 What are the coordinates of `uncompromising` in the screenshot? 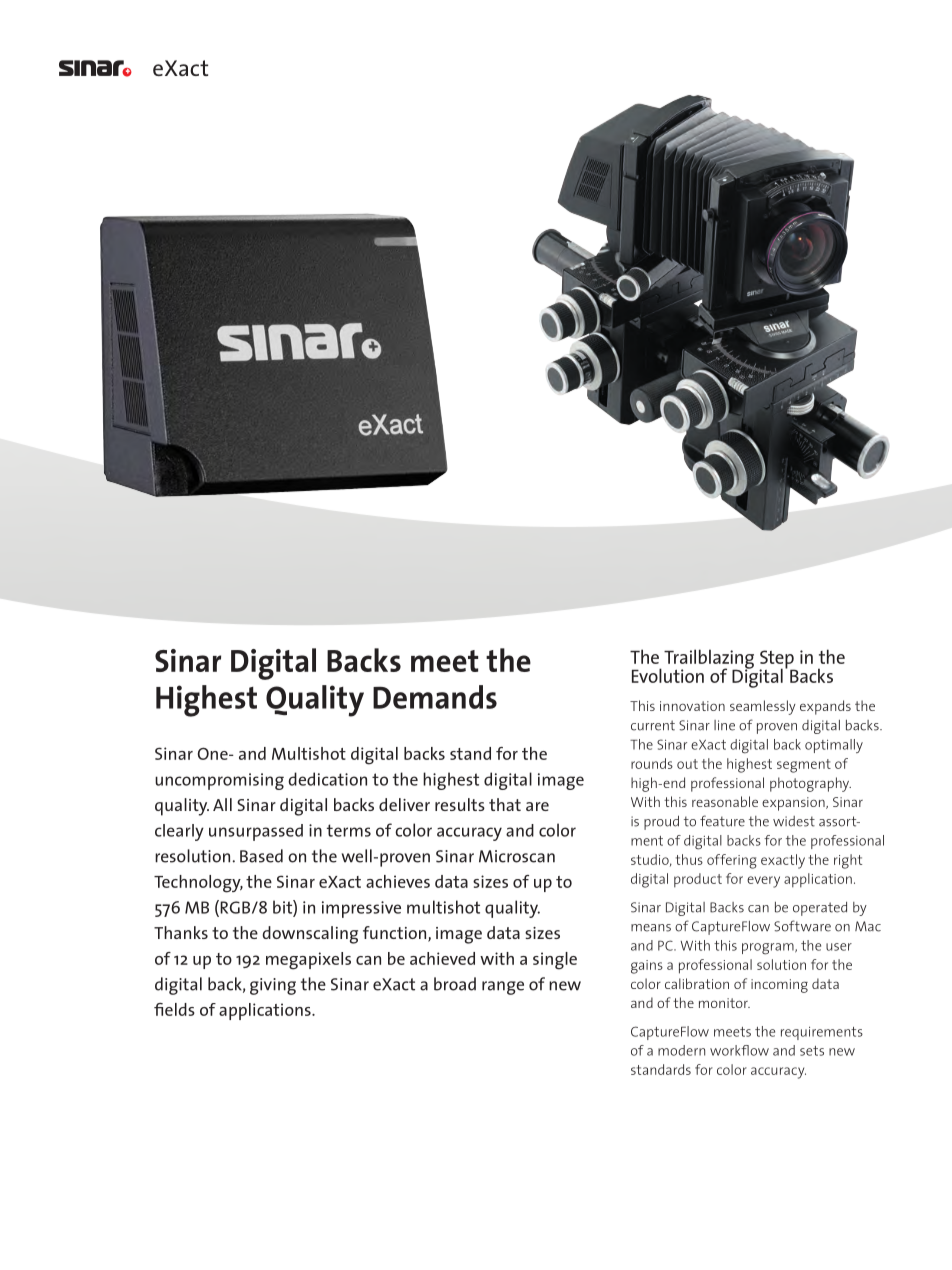 It's located at (219, 781).
